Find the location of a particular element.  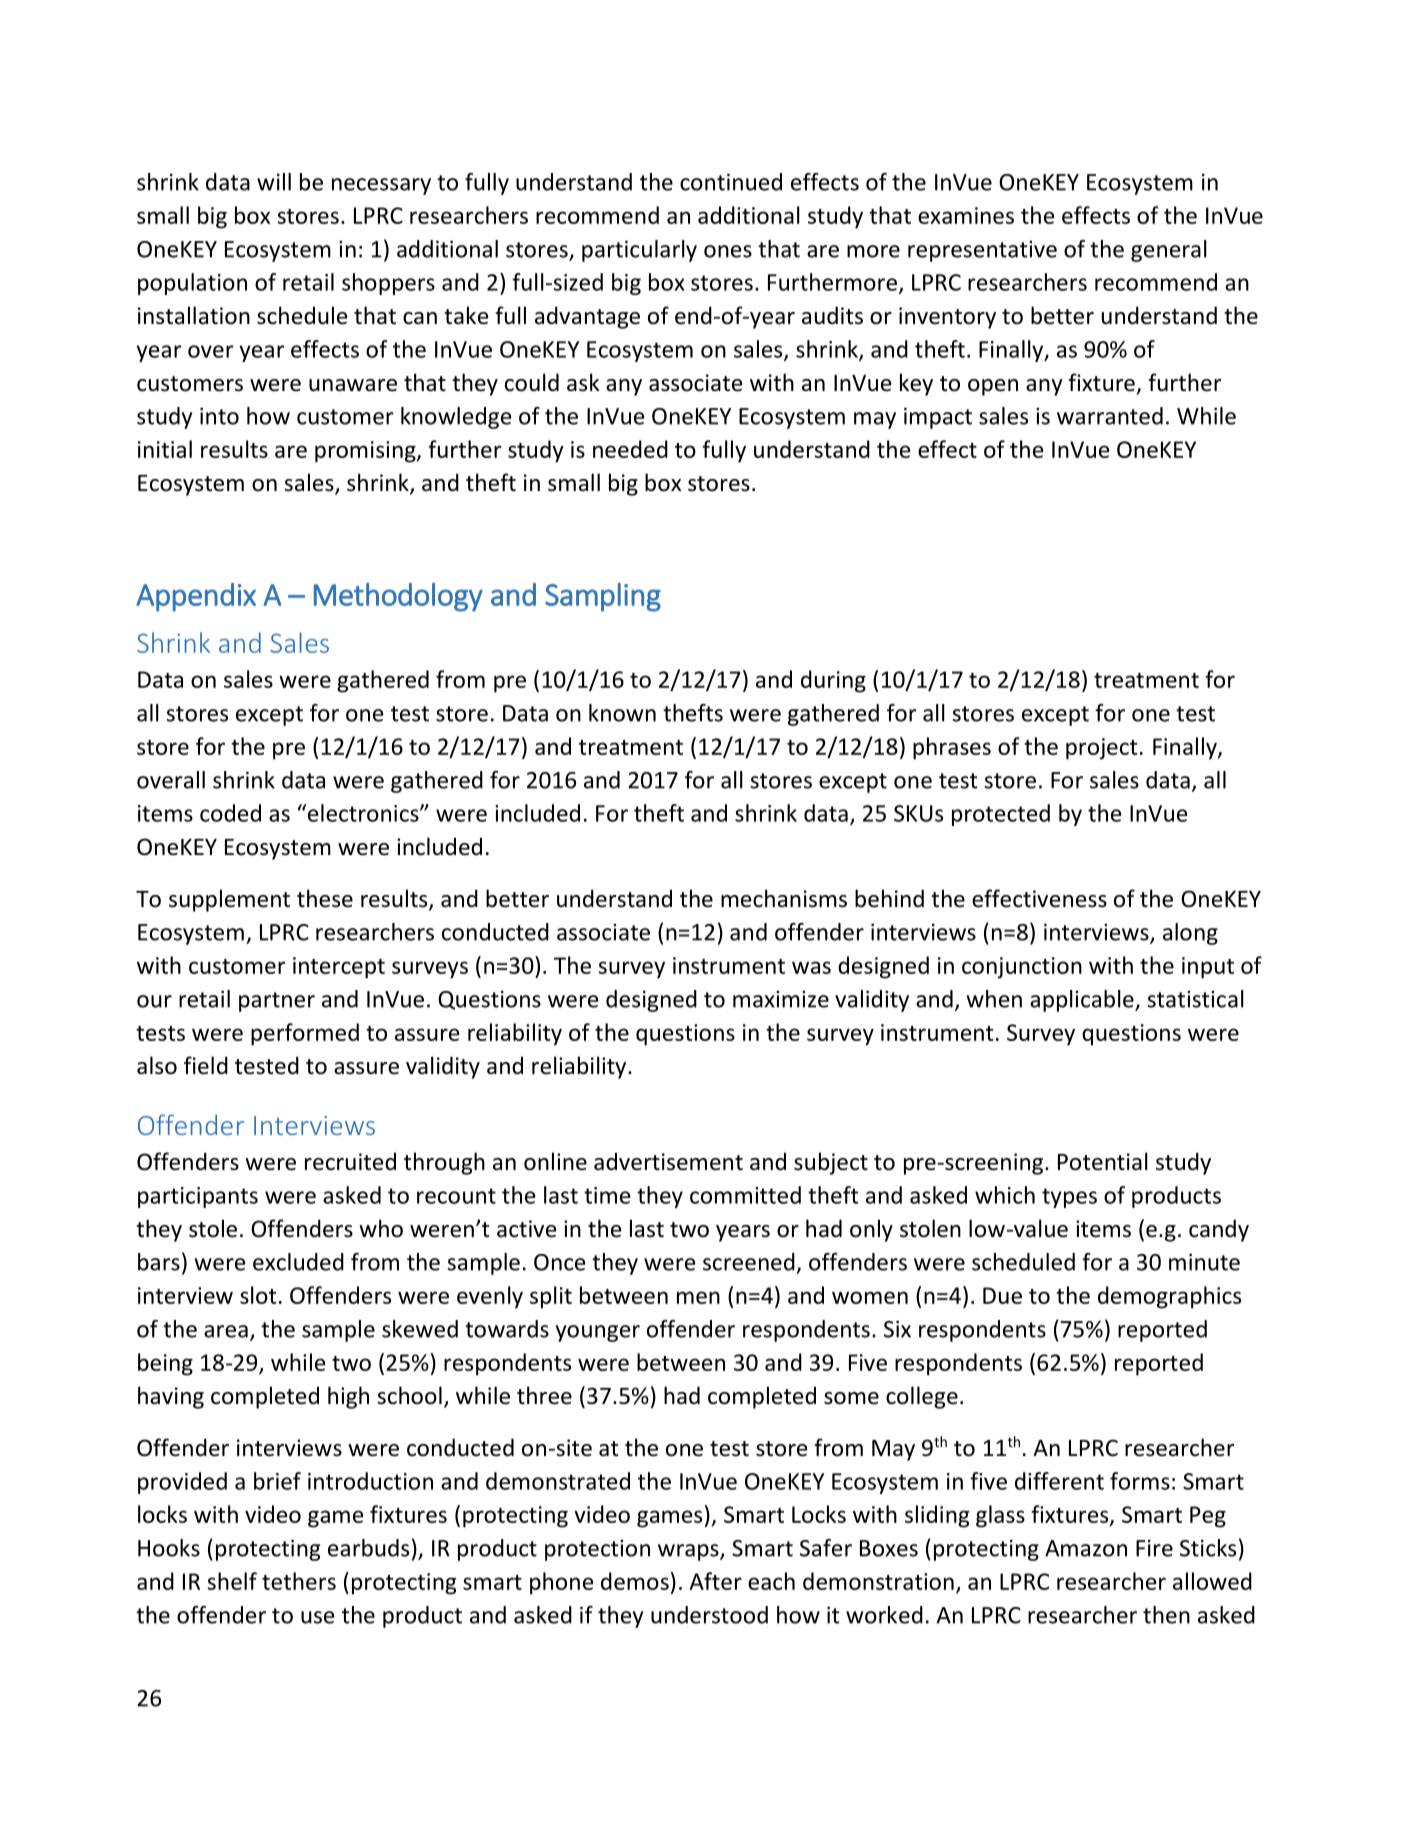

advertisement is located at coordinates (668, 1161).
